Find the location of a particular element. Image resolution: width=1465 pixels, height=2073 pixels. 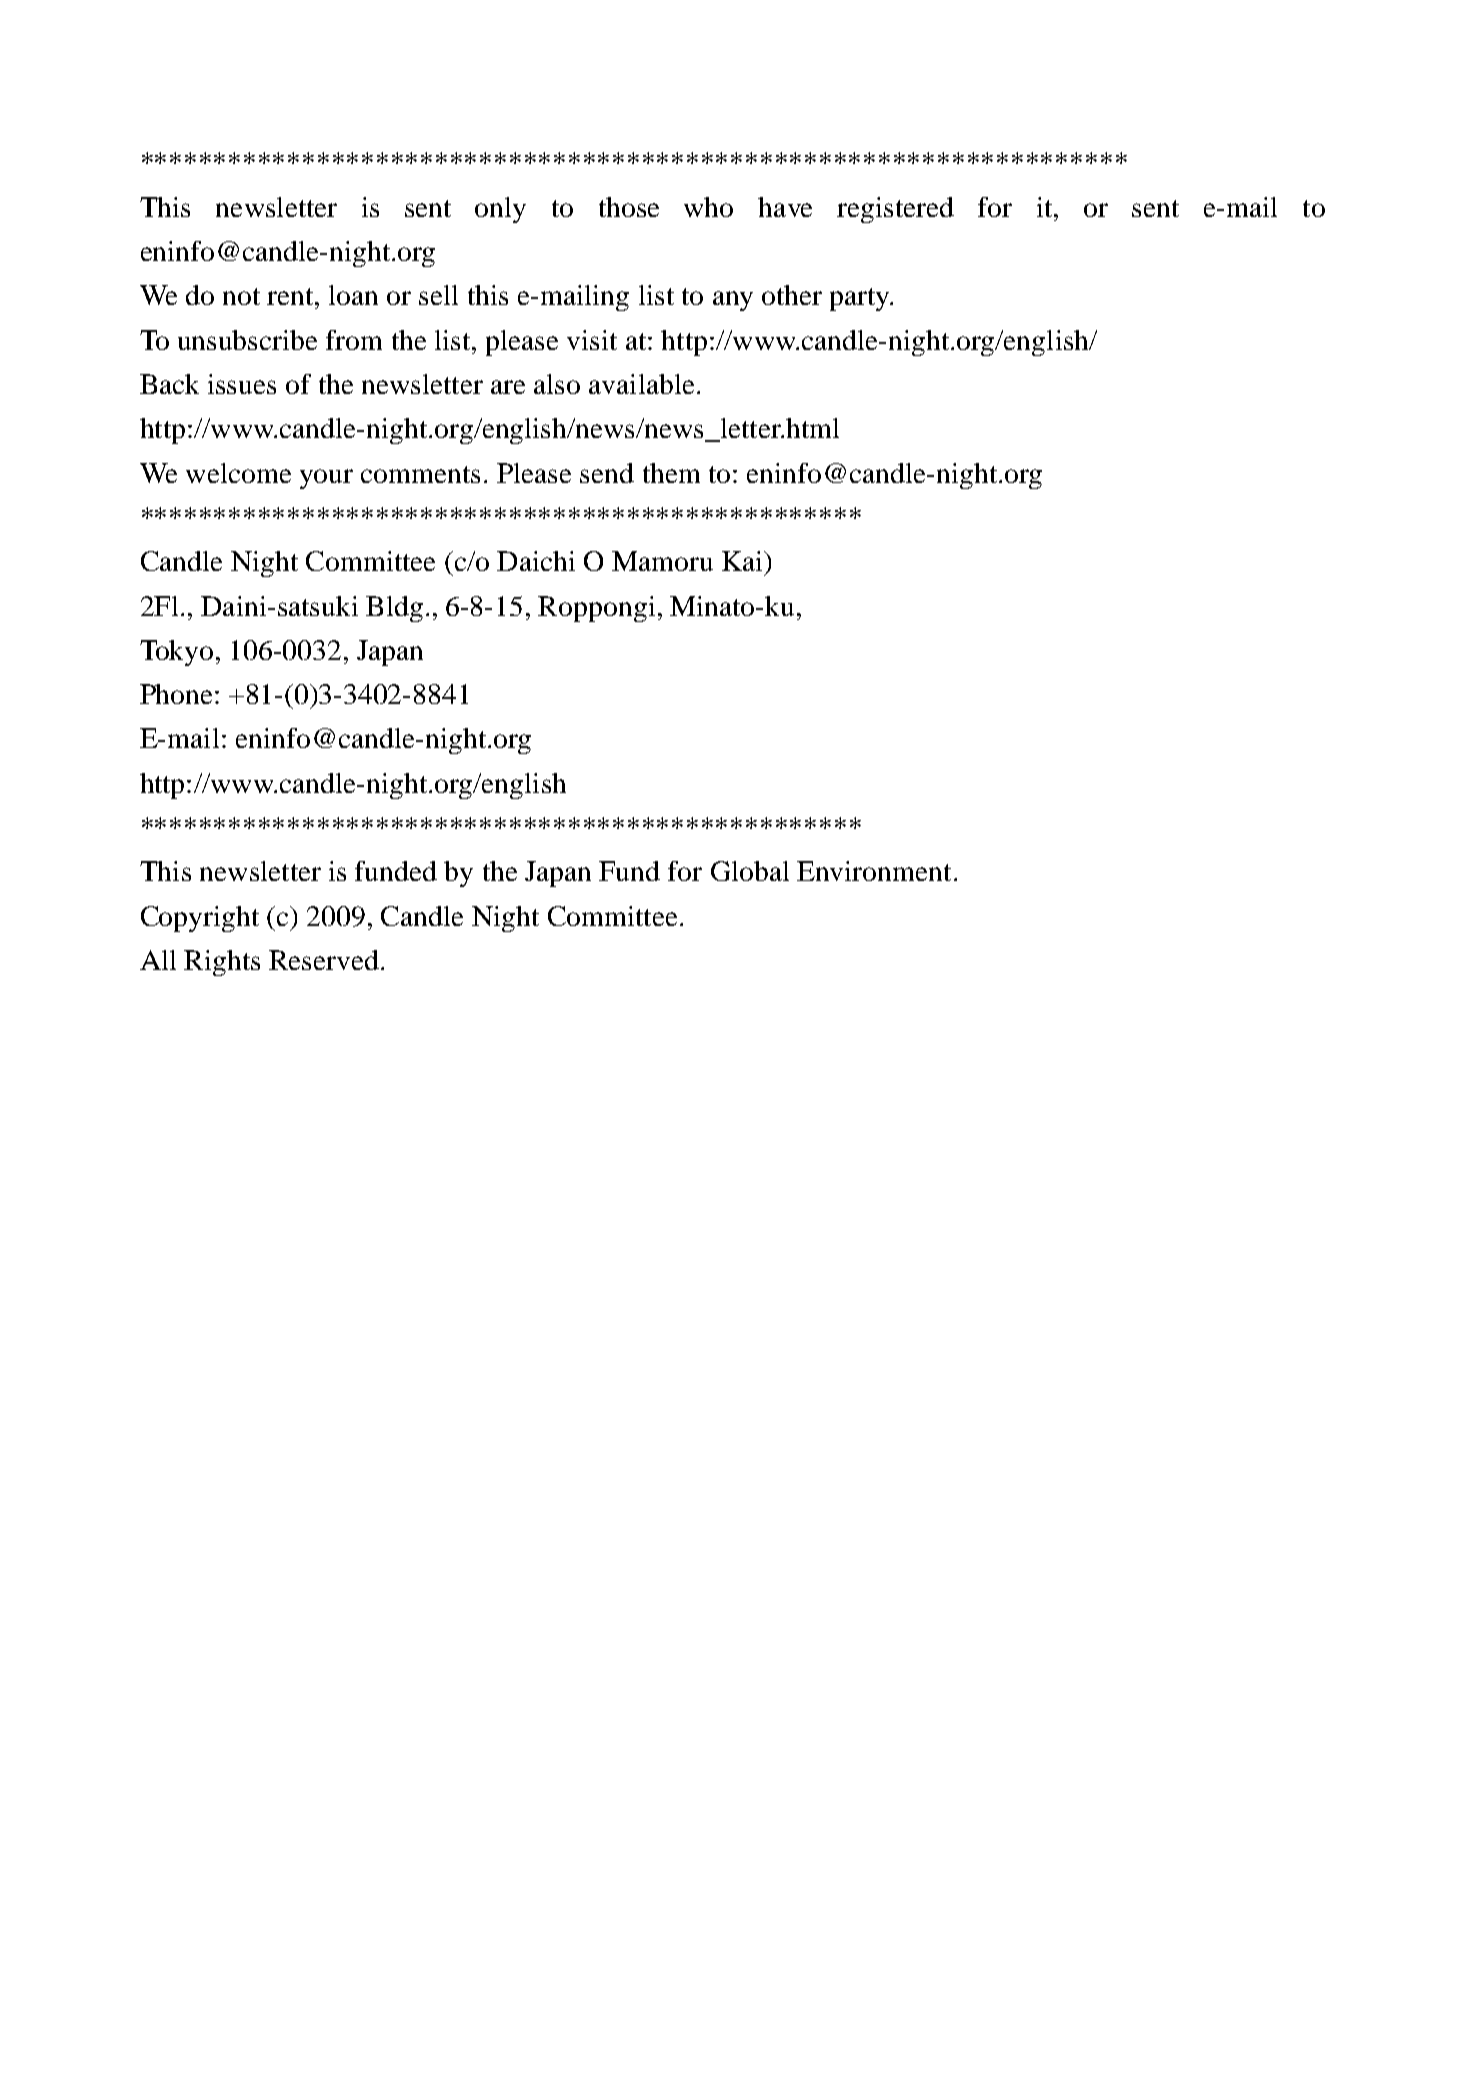

Global is located at coordinates (750, 871).
